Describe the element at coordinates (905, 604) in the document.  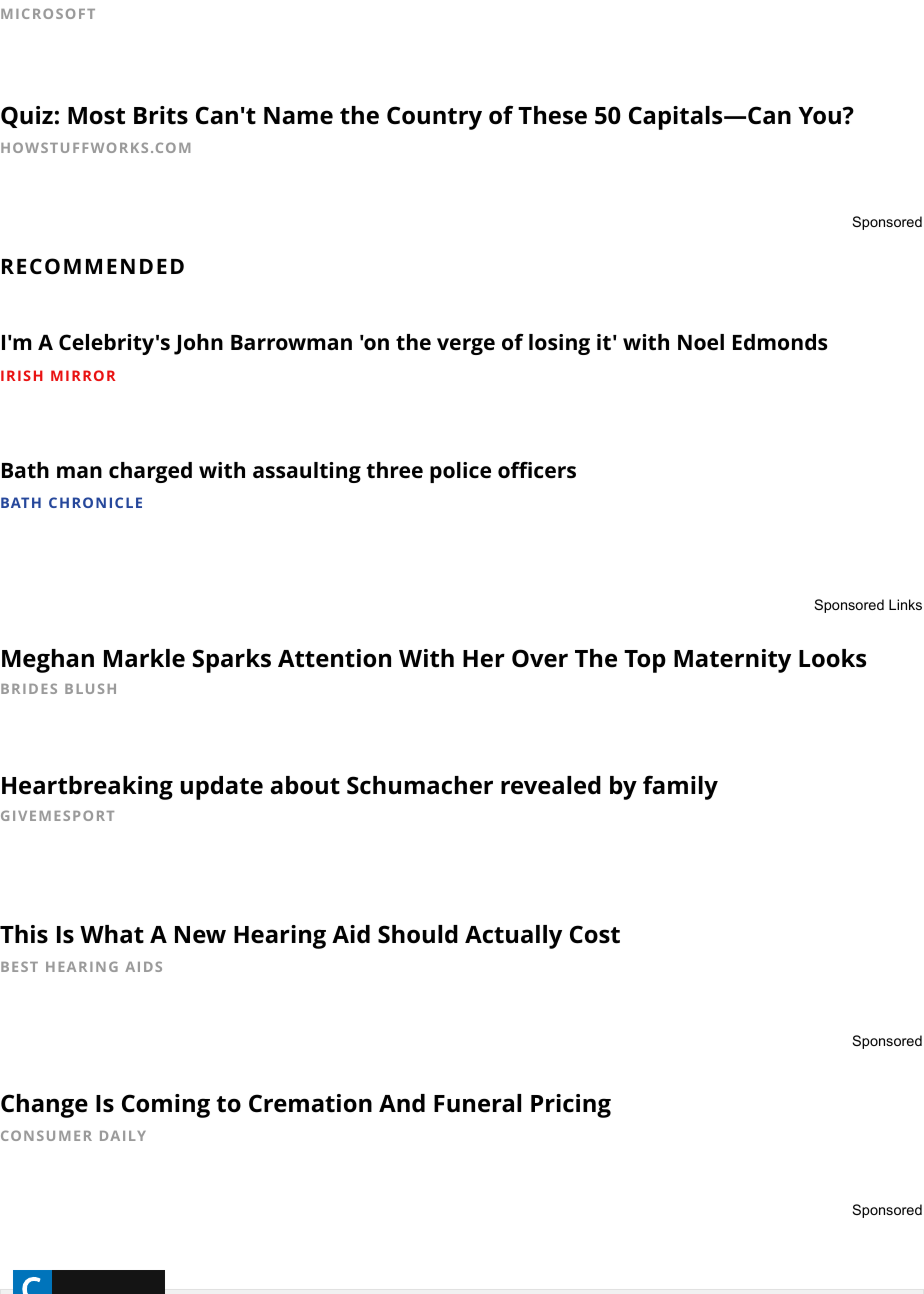
I see `Links` at that location.
